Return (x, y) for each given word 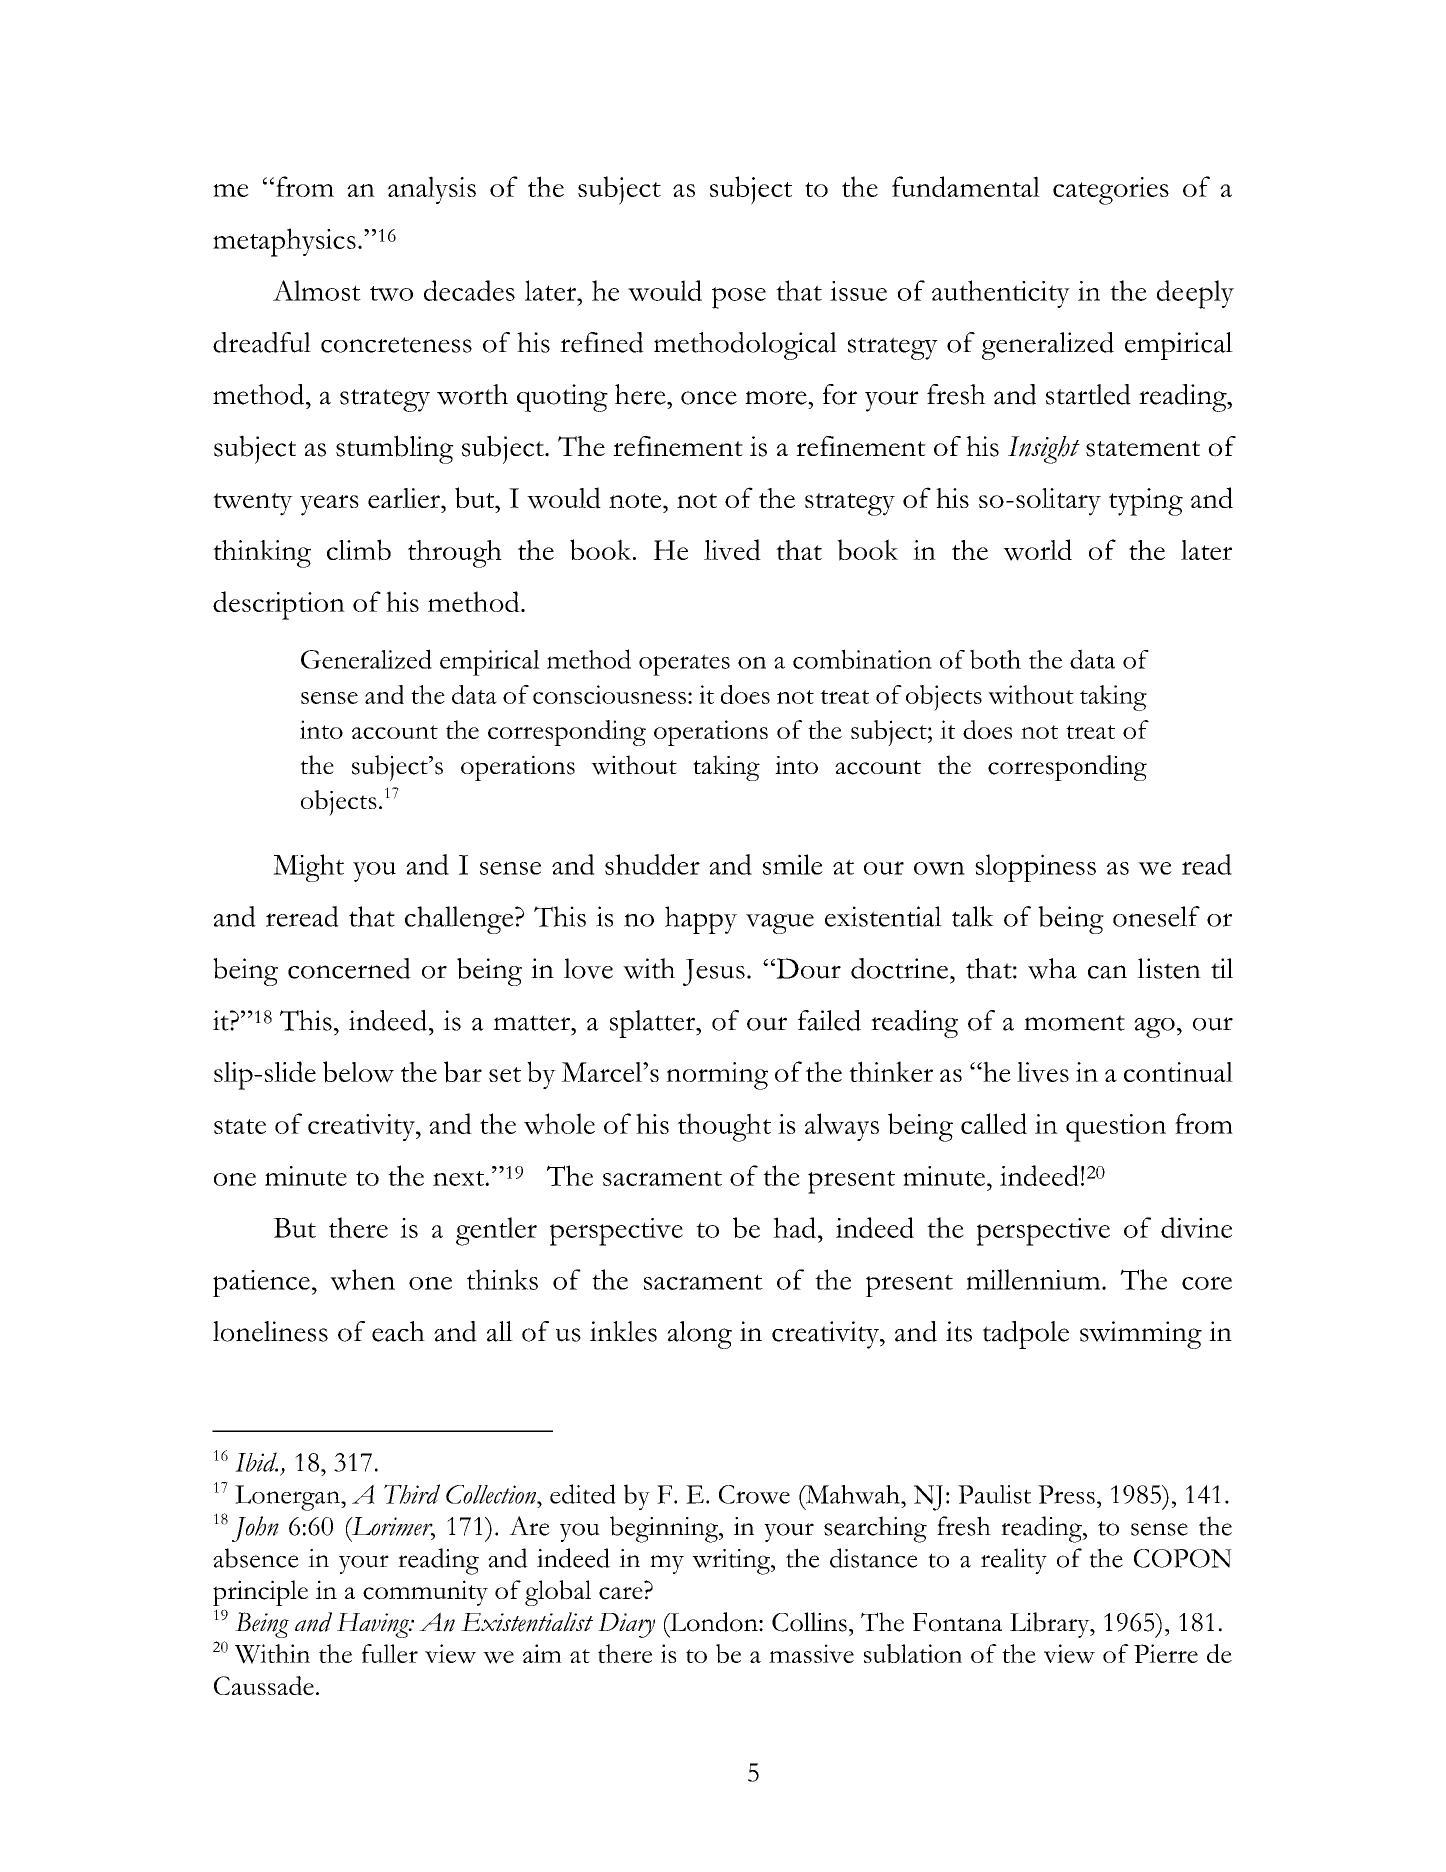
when (362, 1279)
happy (701, 920)
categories (1111, 191)
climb (359, 550)
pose (739, 298)
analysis (432, 190)
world (1037, 550)
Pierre (1166, 1653)
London (714, 1622)
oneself (1156, 916)
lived (732, 550)
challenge (460, 920)
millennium (1034, 1279)
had (796, 1227)
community (425, 1593)
